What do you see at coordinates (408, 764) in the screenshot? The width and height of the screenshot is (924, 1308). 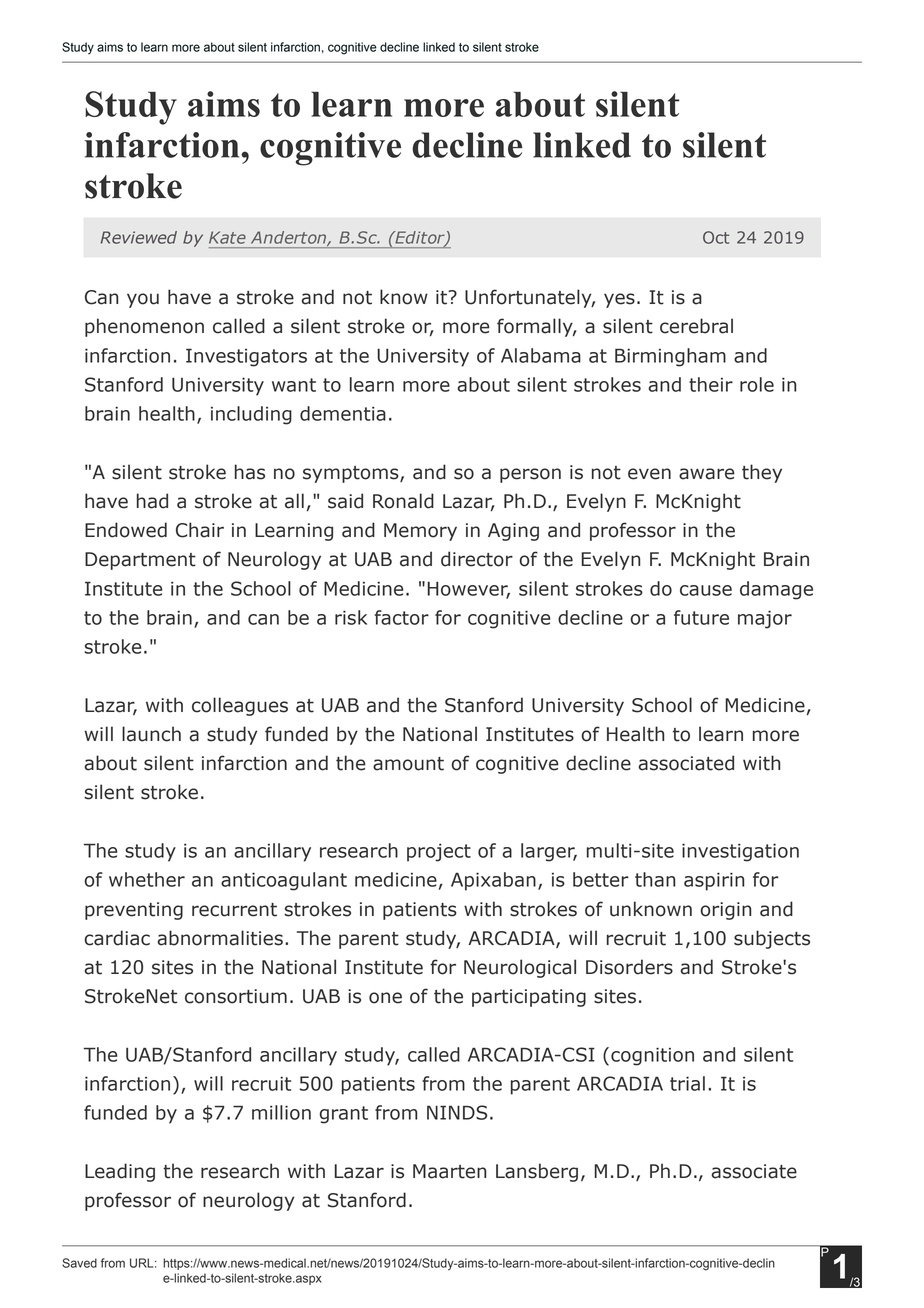 I see `amount` at bounding box center [408, 764].
